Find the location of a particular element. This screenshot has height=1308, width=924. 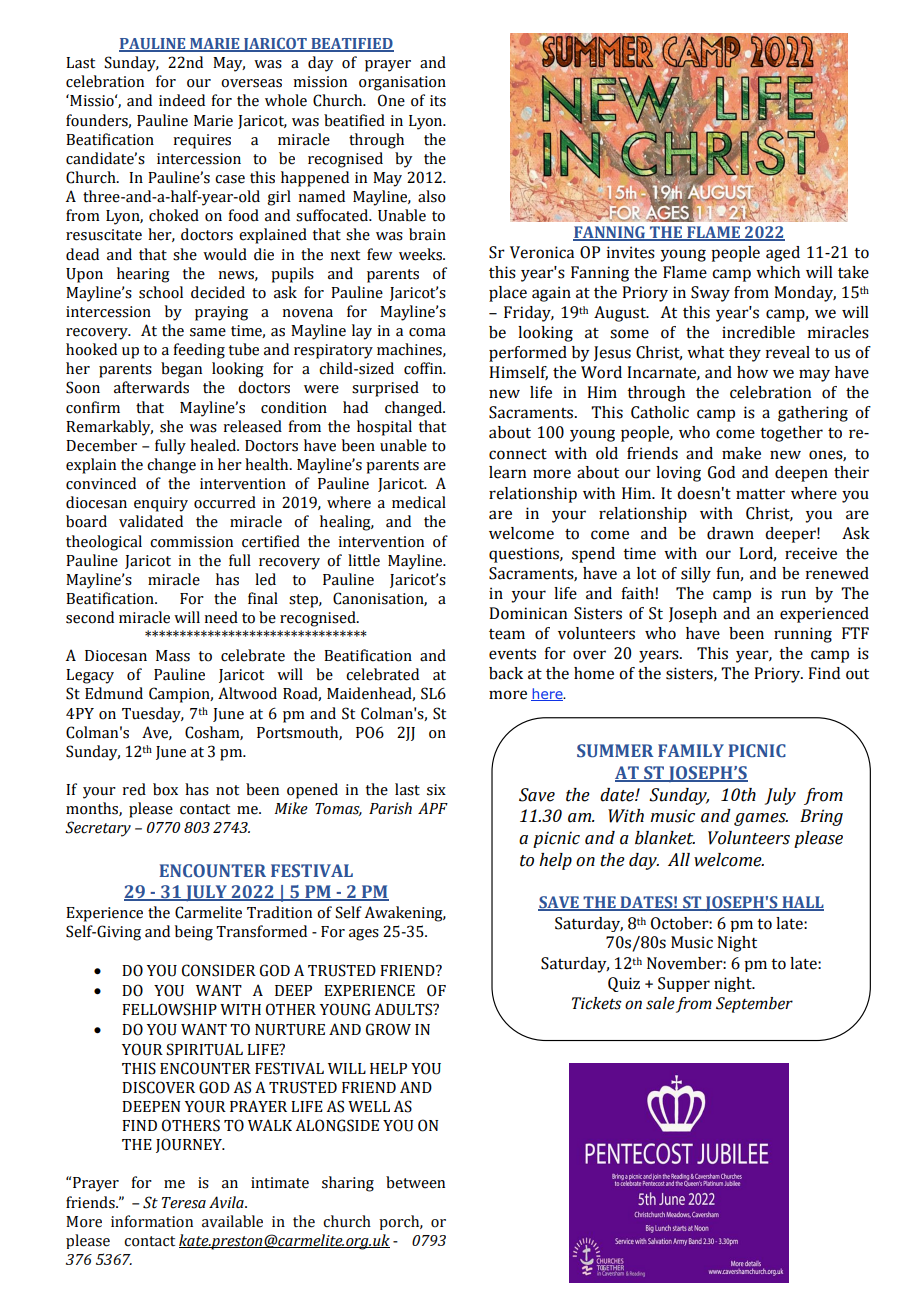

FAMILY is located at coordinates (691, 750).
